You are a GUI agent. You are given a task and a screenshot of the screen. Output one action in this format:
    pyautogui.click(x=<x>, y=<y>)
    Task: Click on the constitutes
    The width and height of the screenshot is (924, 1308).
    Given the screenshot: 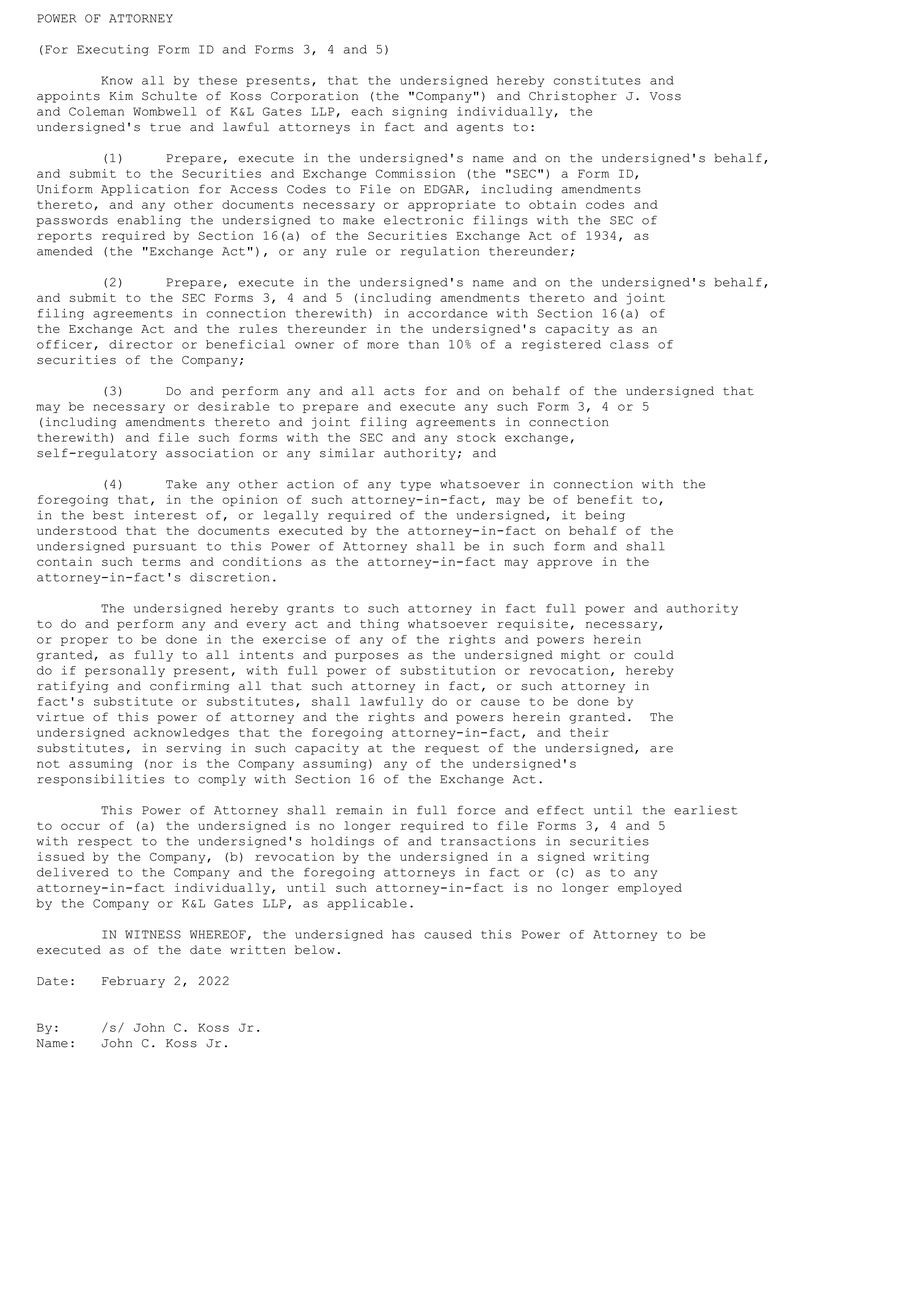 What is the action you would take?
    pyautogui.click(x=597, y=80)
